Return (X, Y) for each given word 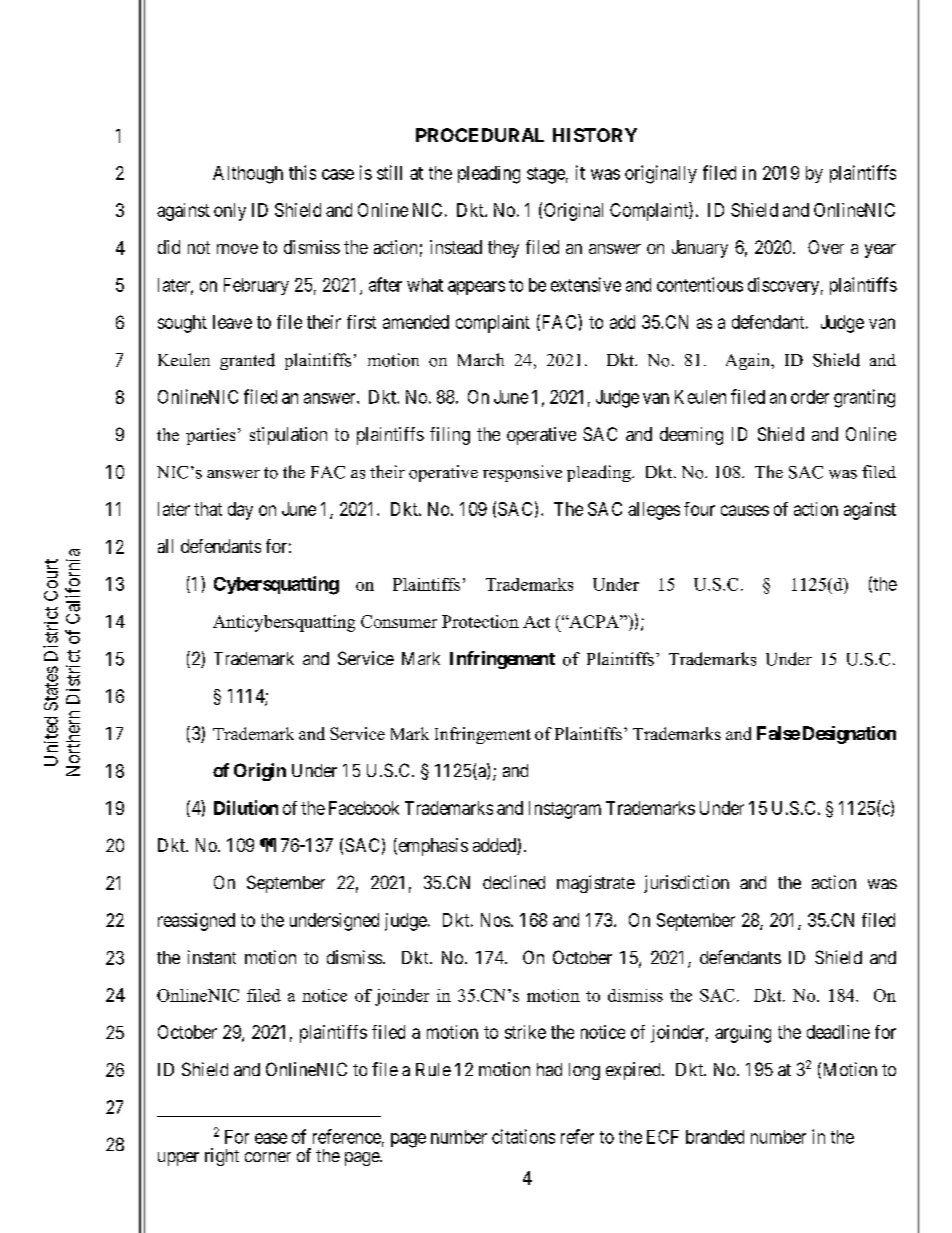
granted (247, 361)
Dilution (246, 807)
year (880, 251)
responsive (522, 473)
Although (248, 175)
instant (212, 957)
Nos (495, 920)
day (240, 511)
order (810, 397)
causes (745, 510)
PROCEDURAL (480, 135)
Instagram (565, 810)
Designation (849, 735)
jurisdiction (686, 884)
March (481, 359)
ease (271, 1138)
